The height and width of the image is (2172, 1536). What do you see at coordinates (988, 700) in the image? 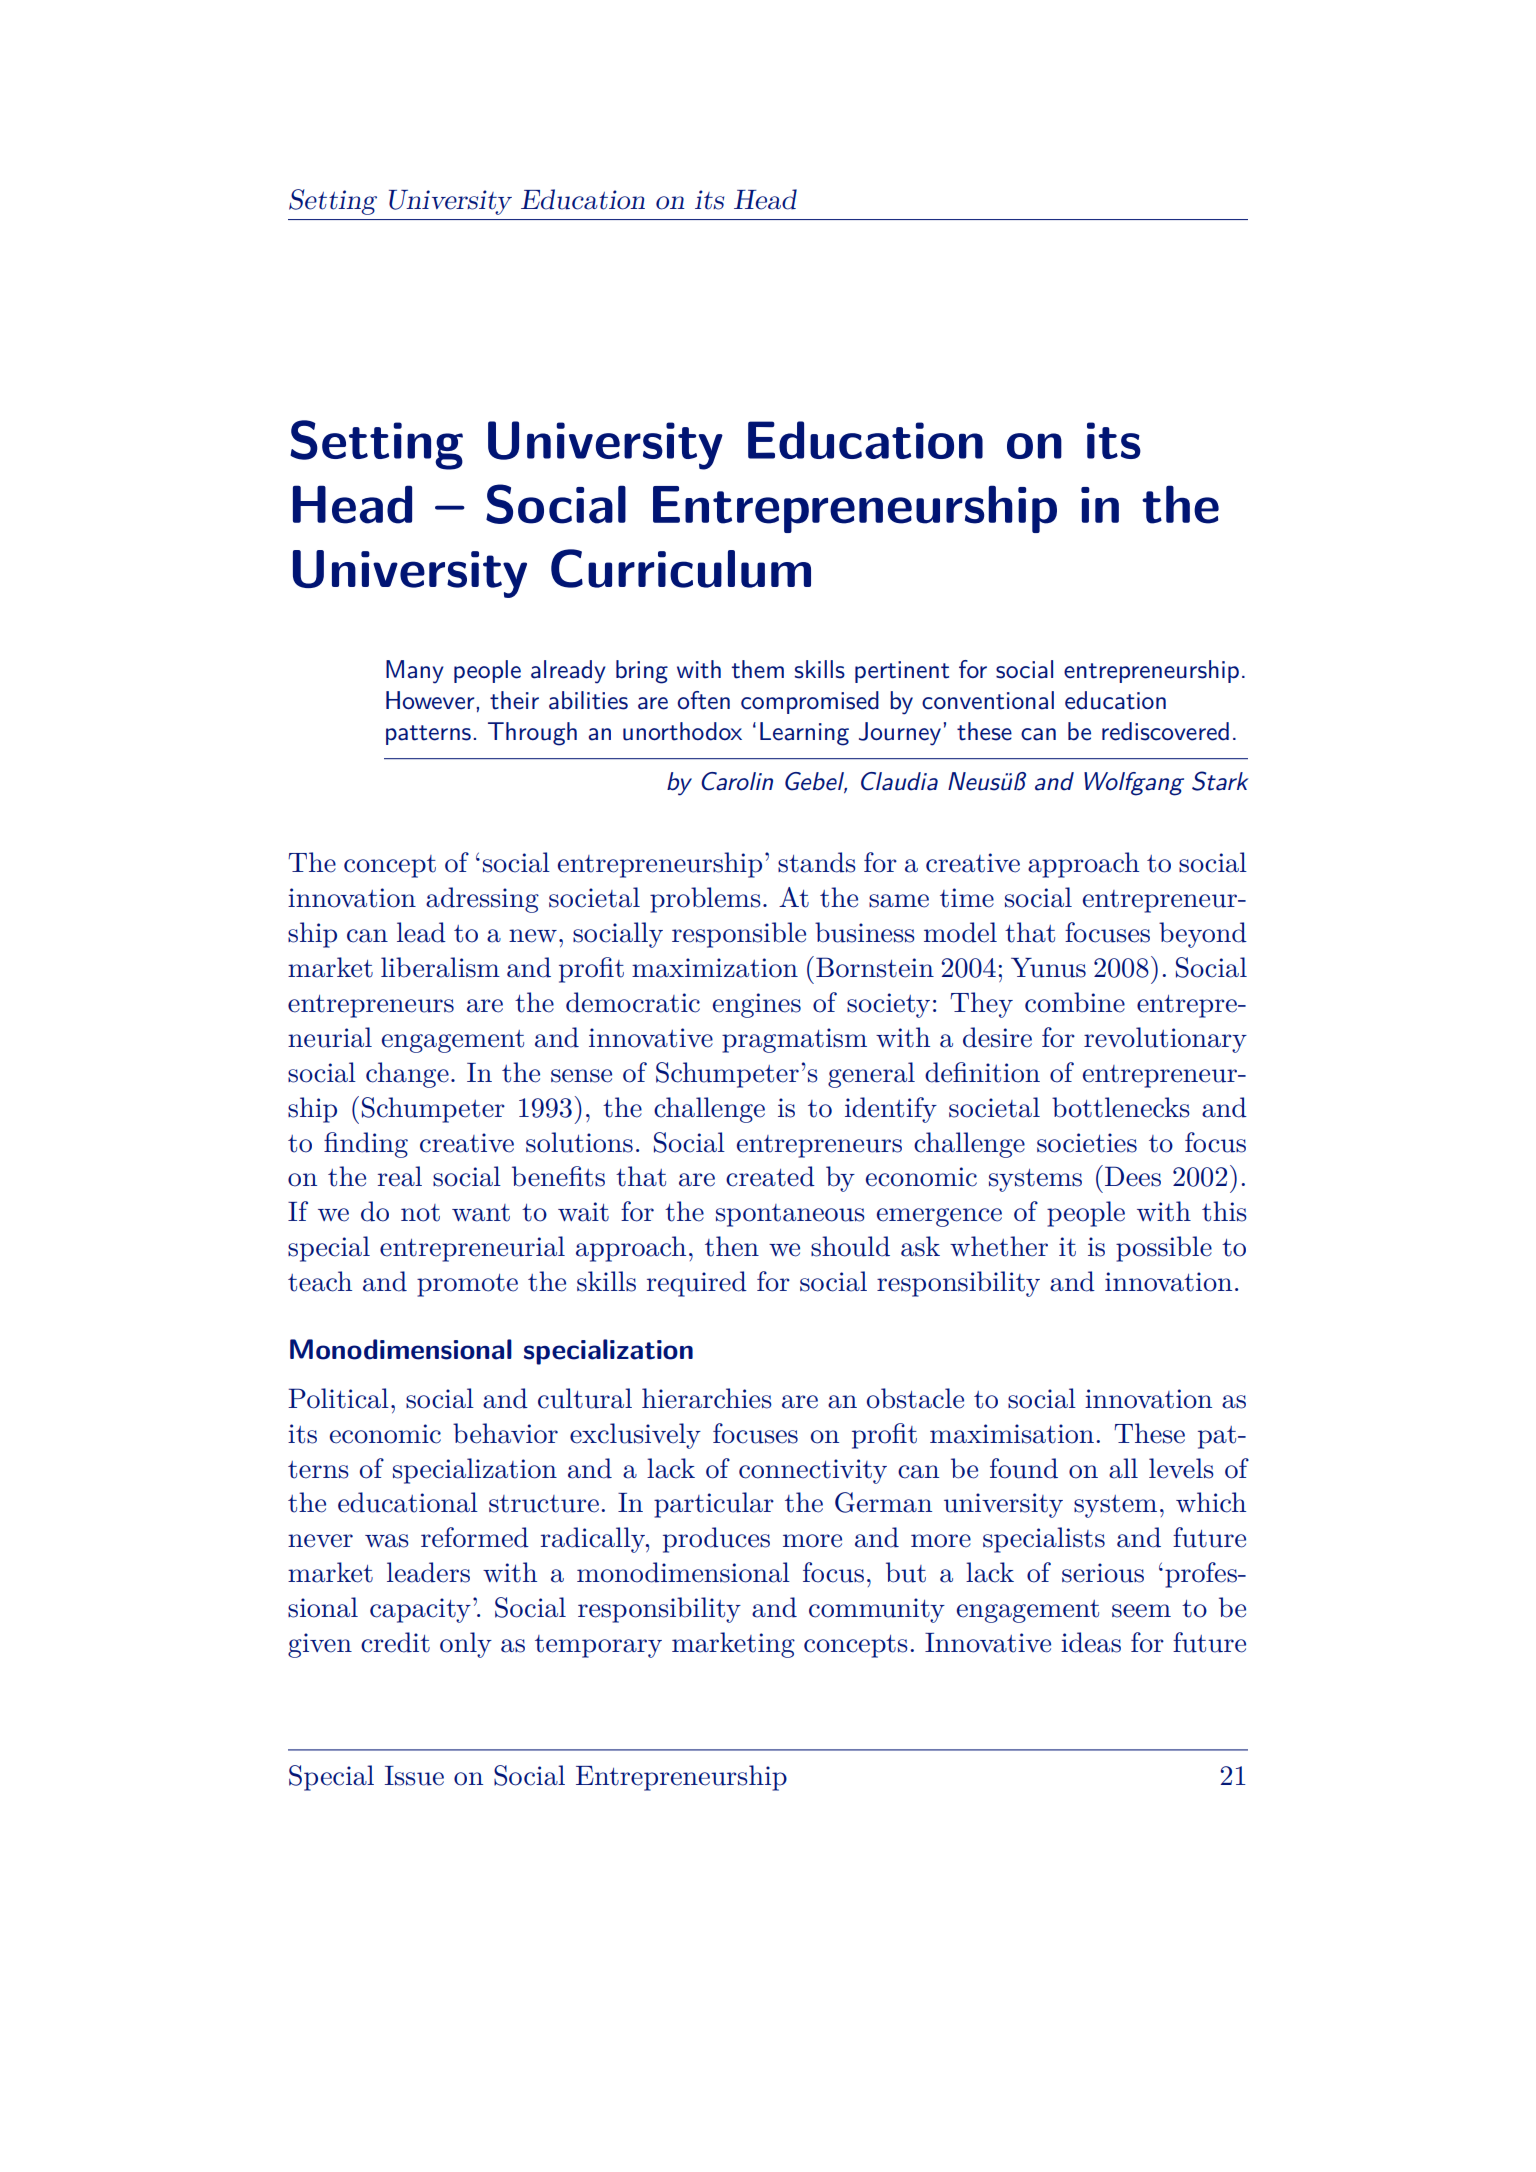
I see `conventional` at bounding box center [988, 700].
